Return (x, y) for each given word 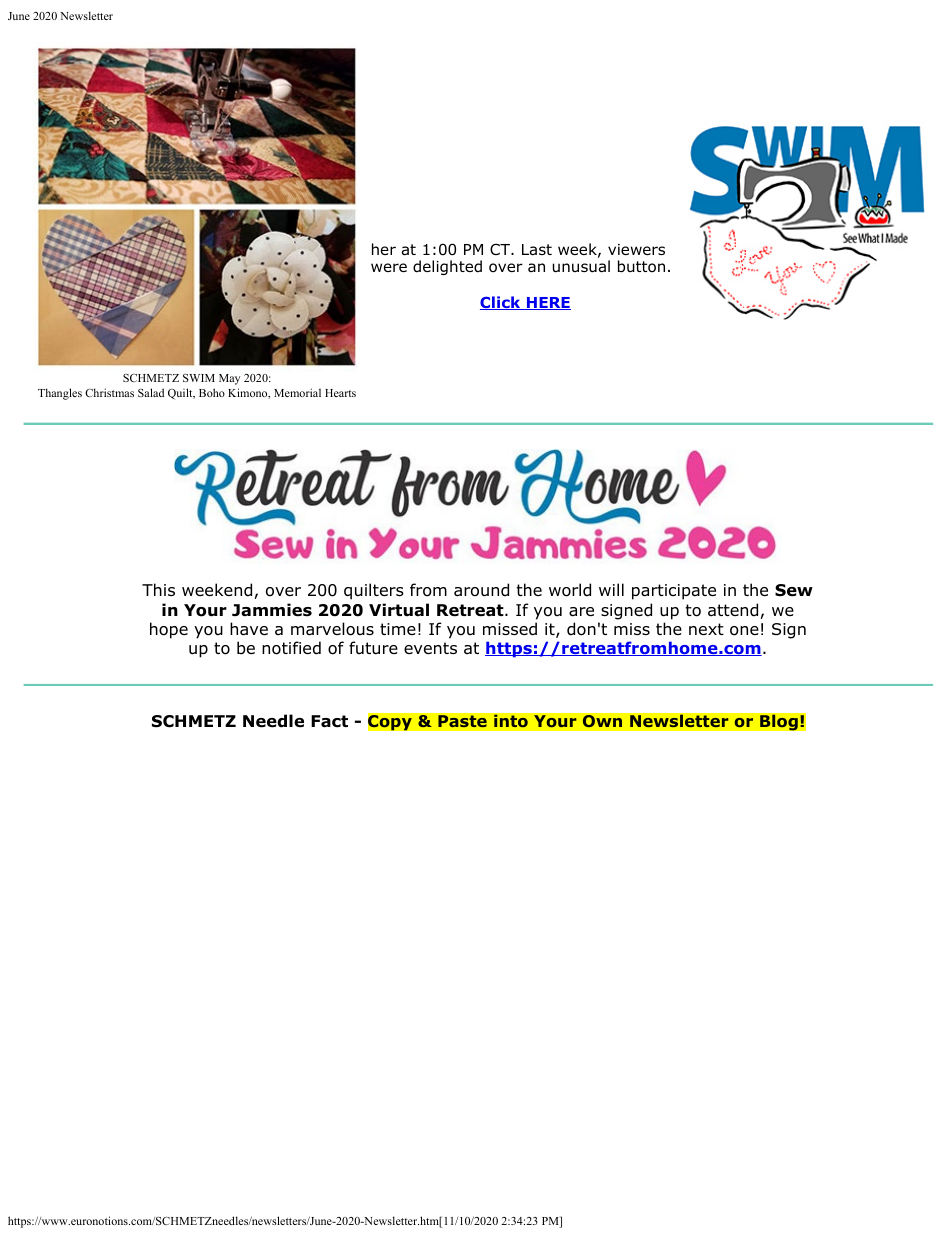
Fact (329, 721)
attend (733, 610)
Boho (212, 392)
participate (674, 592)
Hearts (340, 393)
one (744, 631)
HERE (547, 303)
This (158, 589)
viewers (636, 249)
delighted (447, 267)
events (430, 648)
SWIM (199, 378)
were (389, 267)
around (481, 590)
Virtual (399, 610)
